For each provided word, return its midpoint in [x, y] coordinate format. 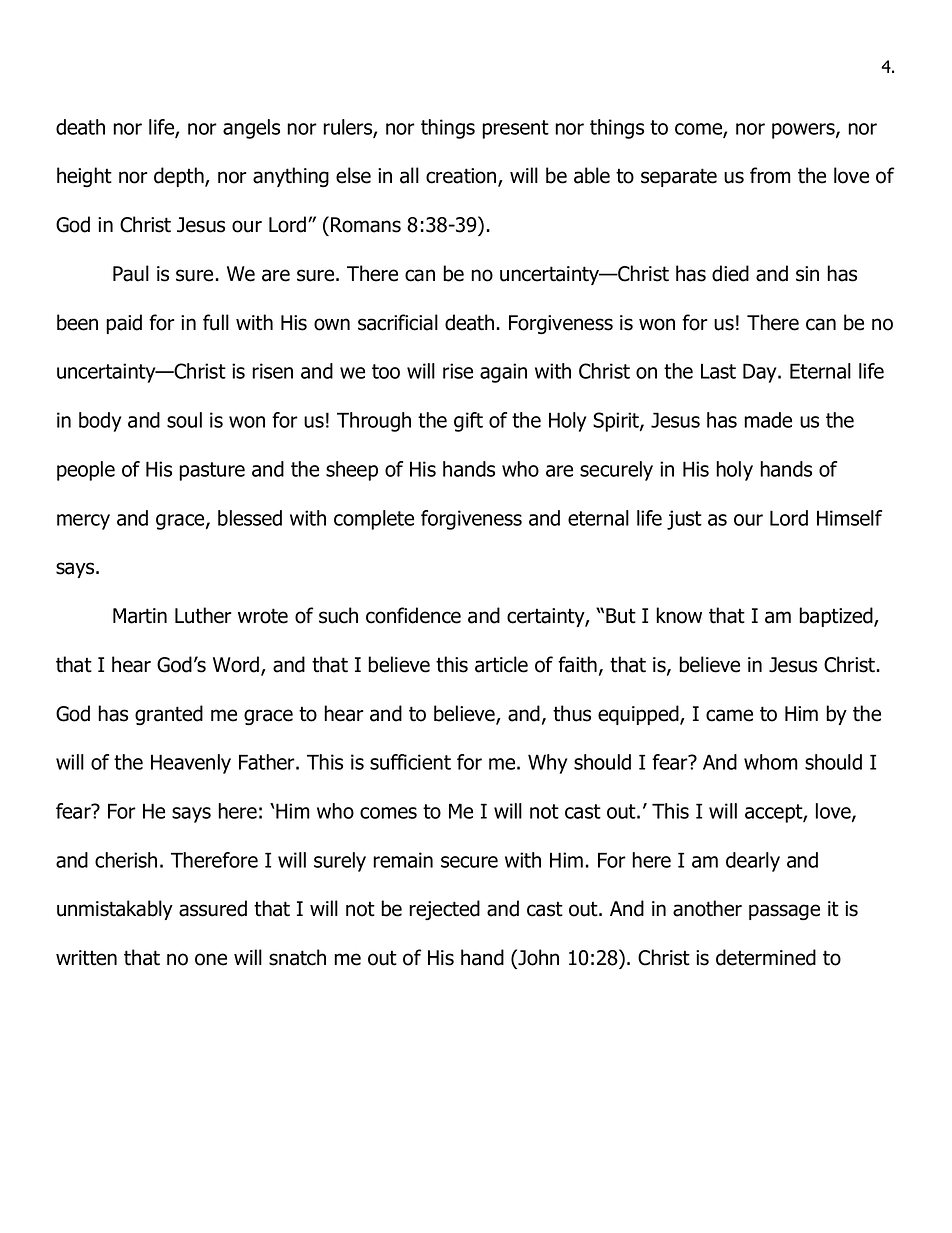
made [768, 420]
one [211, 959]
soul [184, 420]
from [770, 175]
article [501, 664]
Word [237, 665]
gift [468, 422]
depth [180, 177]
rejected [444, 910]
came [729, 715]
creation [462, 177]
